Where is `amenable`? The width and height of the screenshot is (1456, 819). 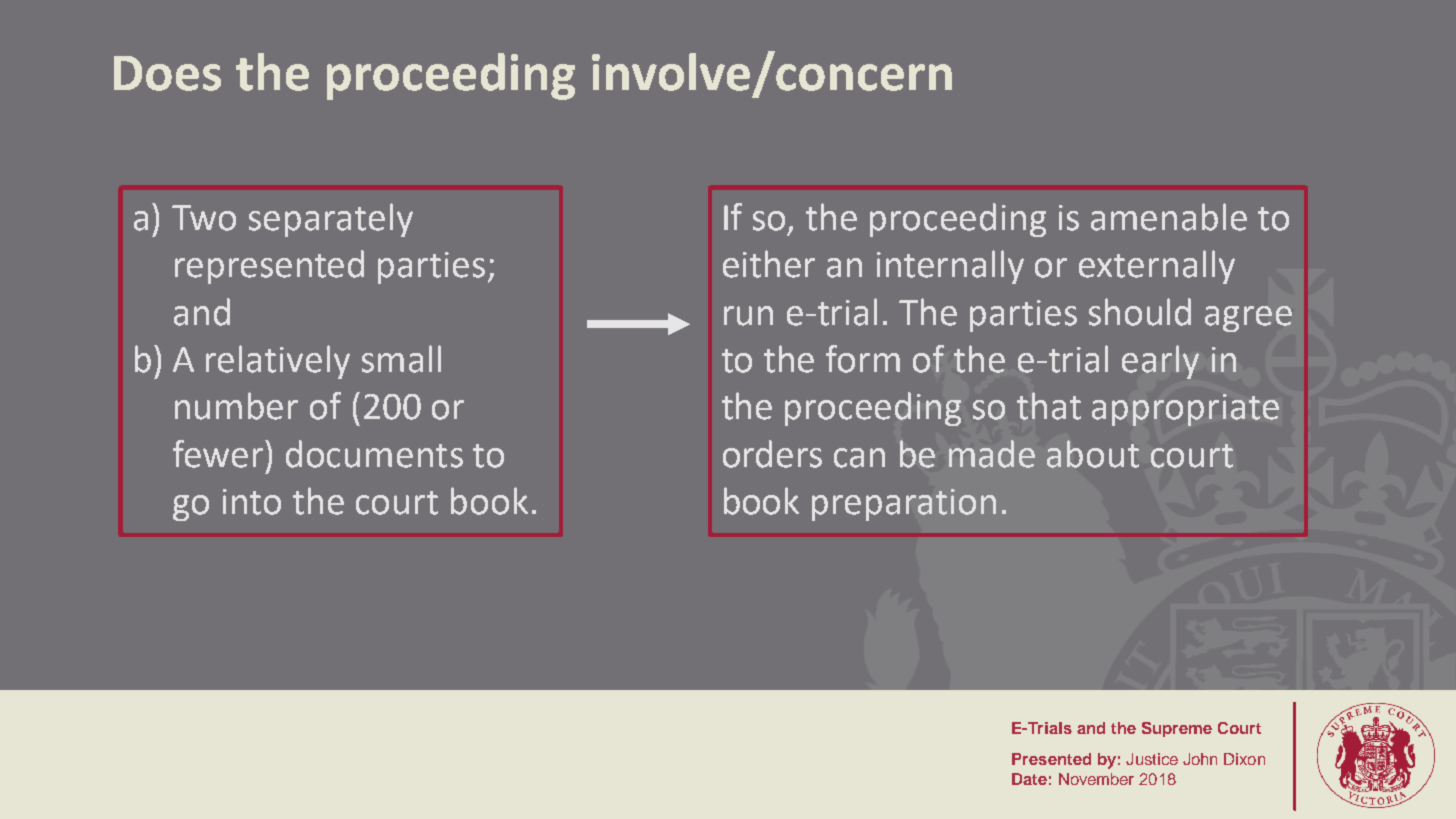 amenable is located at coordinates (1169, 217).
